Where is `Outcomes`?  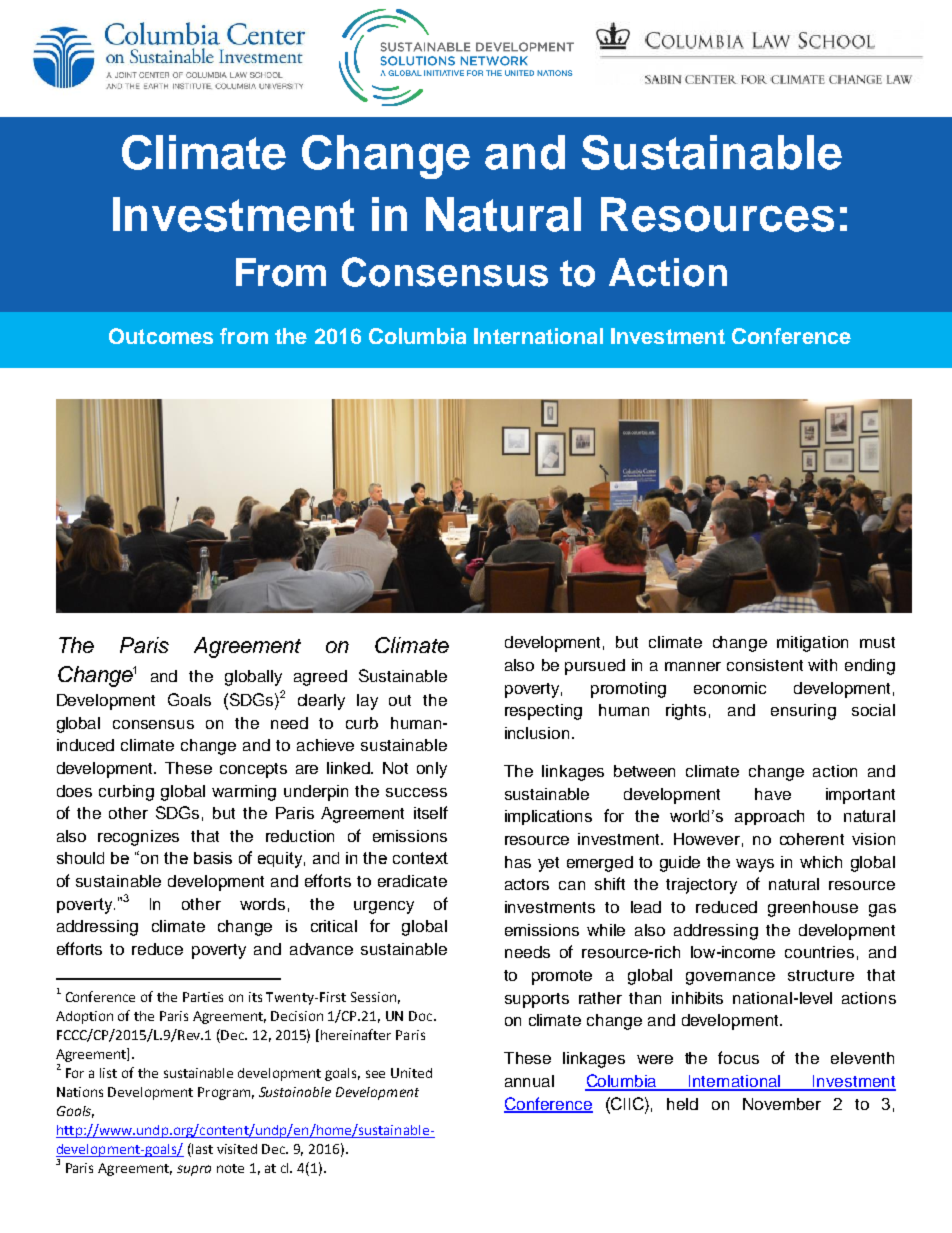 Outcomes is located at coordinates (161, 336).
